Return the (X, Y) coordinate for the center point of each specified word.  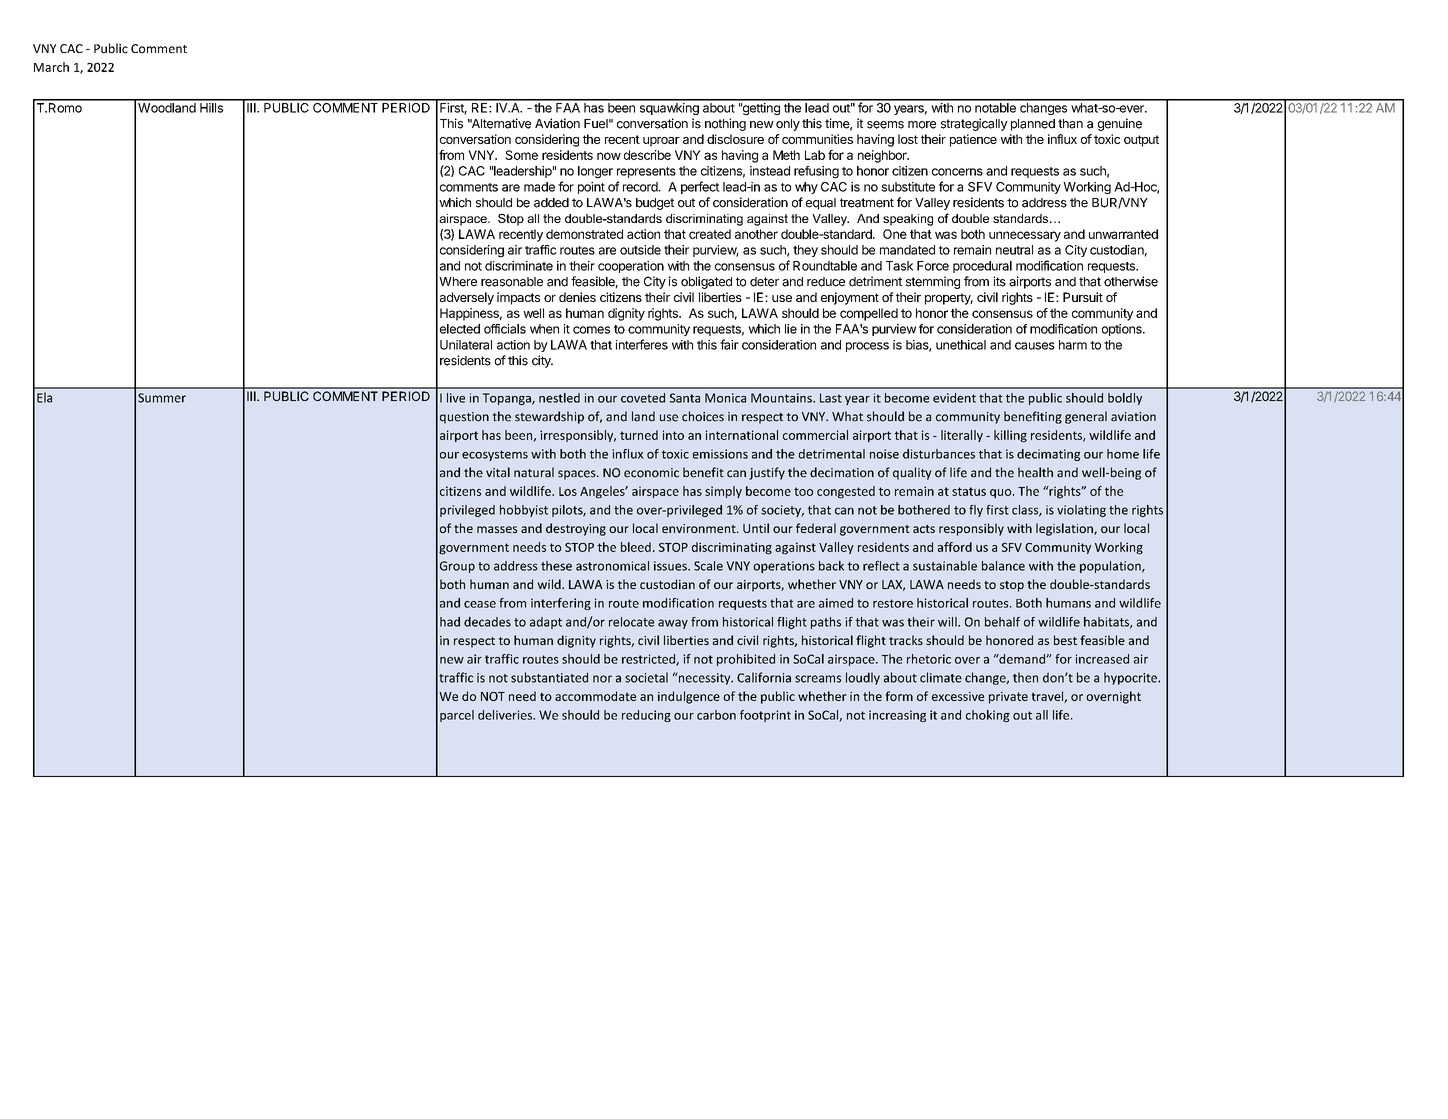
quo (1002, 493)
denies (577, 297)
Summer (162, 398)
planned (1033, 125)
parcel (457, 716)
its (999, 281)
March (51, 67)
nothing (725, 124)
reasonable (512, 282)
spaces (578, 475)
